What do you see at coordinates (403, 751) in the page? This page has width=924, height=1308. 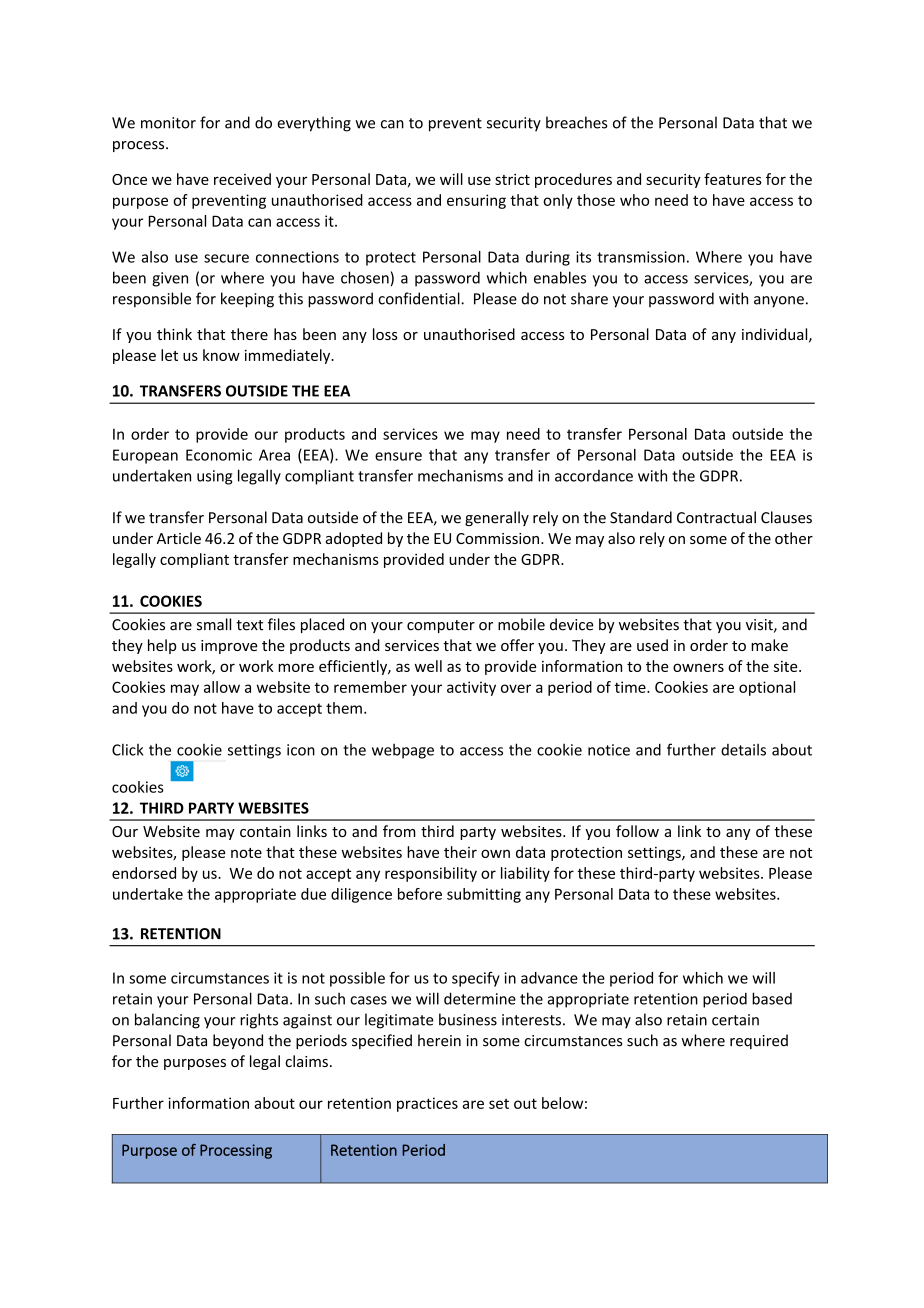 I see `webpage` at bounding box center [403, 751].
